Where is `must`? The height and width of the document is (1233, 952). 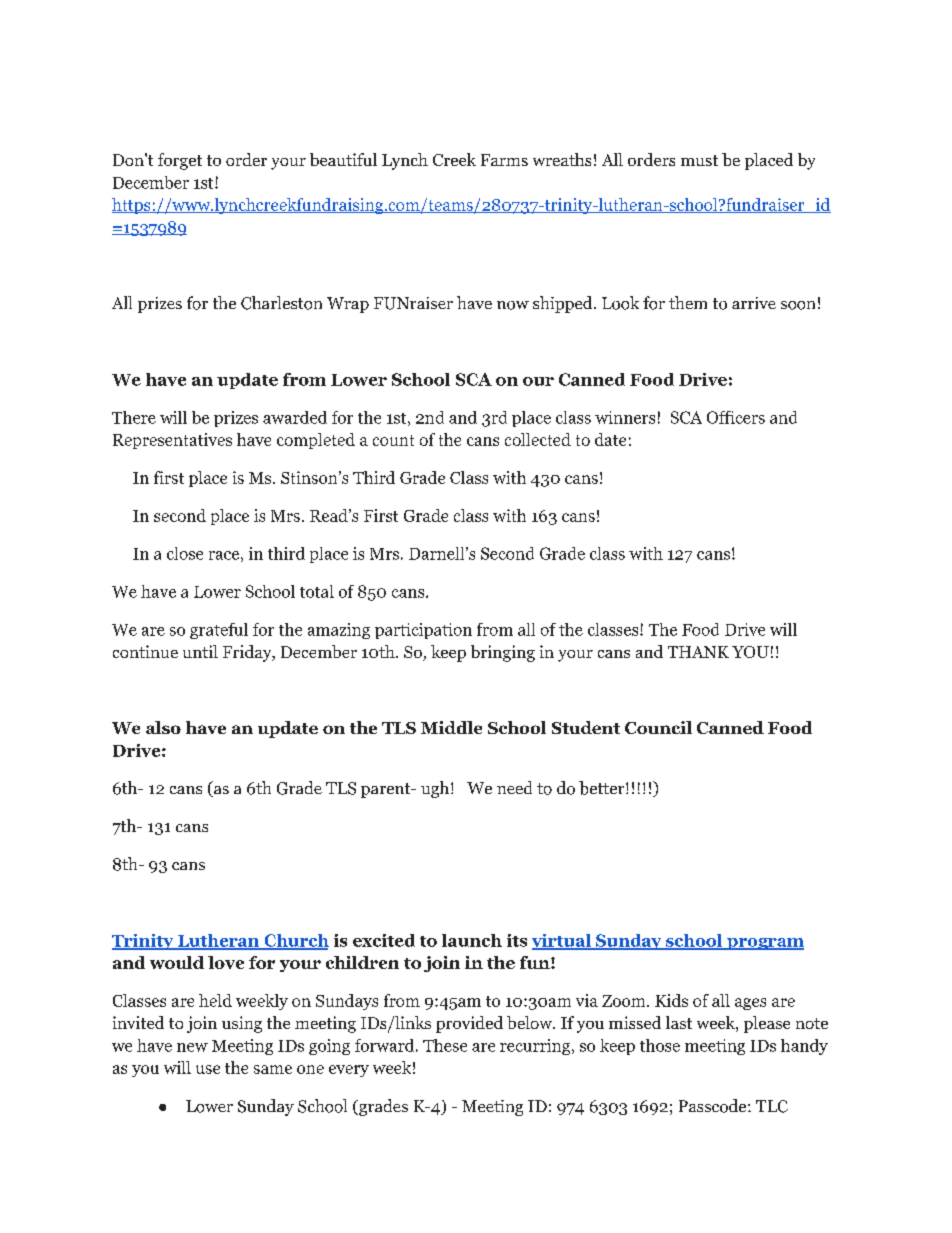
must is located at coordinates (699, 160).
